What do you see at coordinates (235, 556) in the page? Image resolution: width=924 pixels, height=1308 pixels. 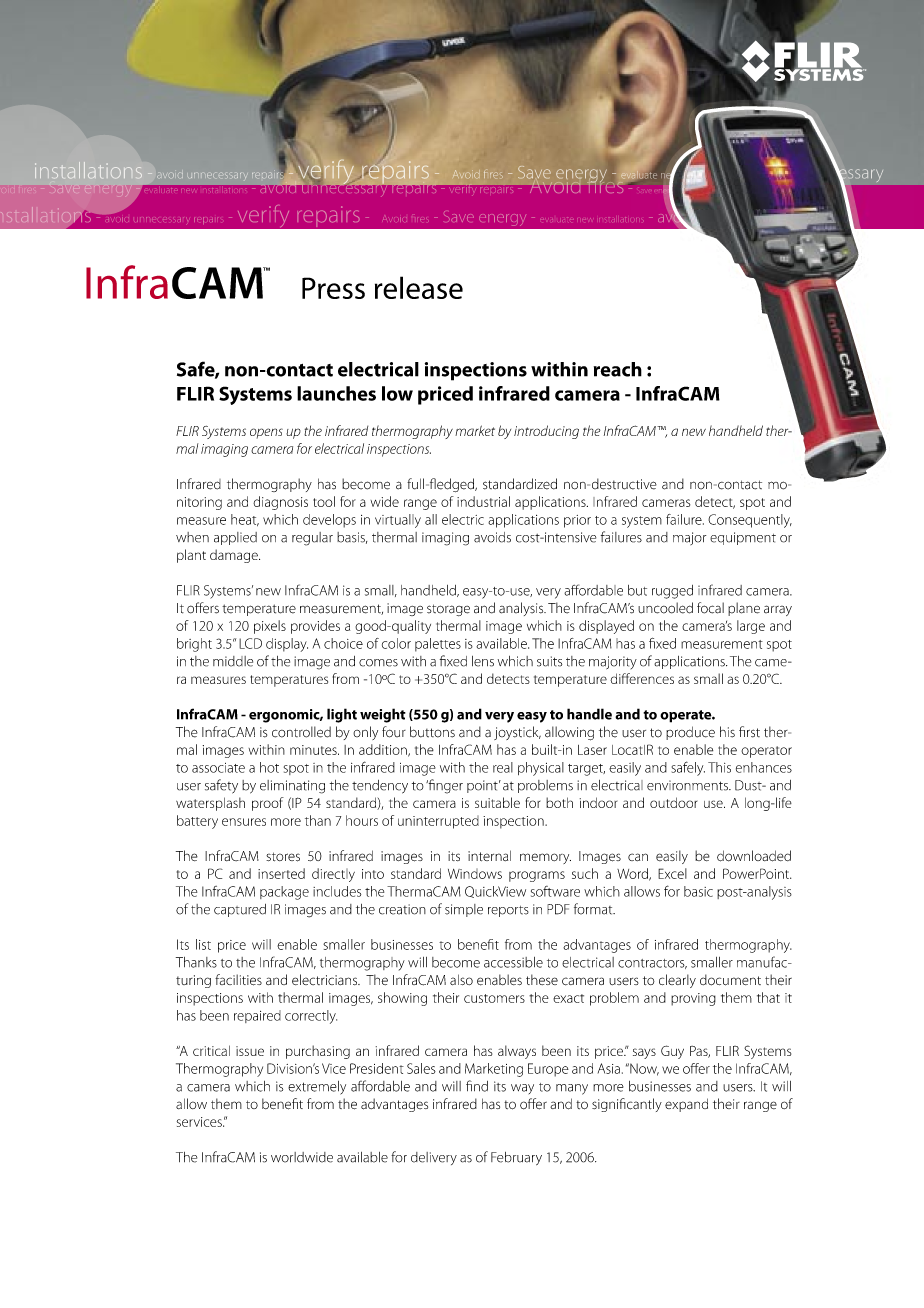 I see `damage` at bounding box center [235, 556].
